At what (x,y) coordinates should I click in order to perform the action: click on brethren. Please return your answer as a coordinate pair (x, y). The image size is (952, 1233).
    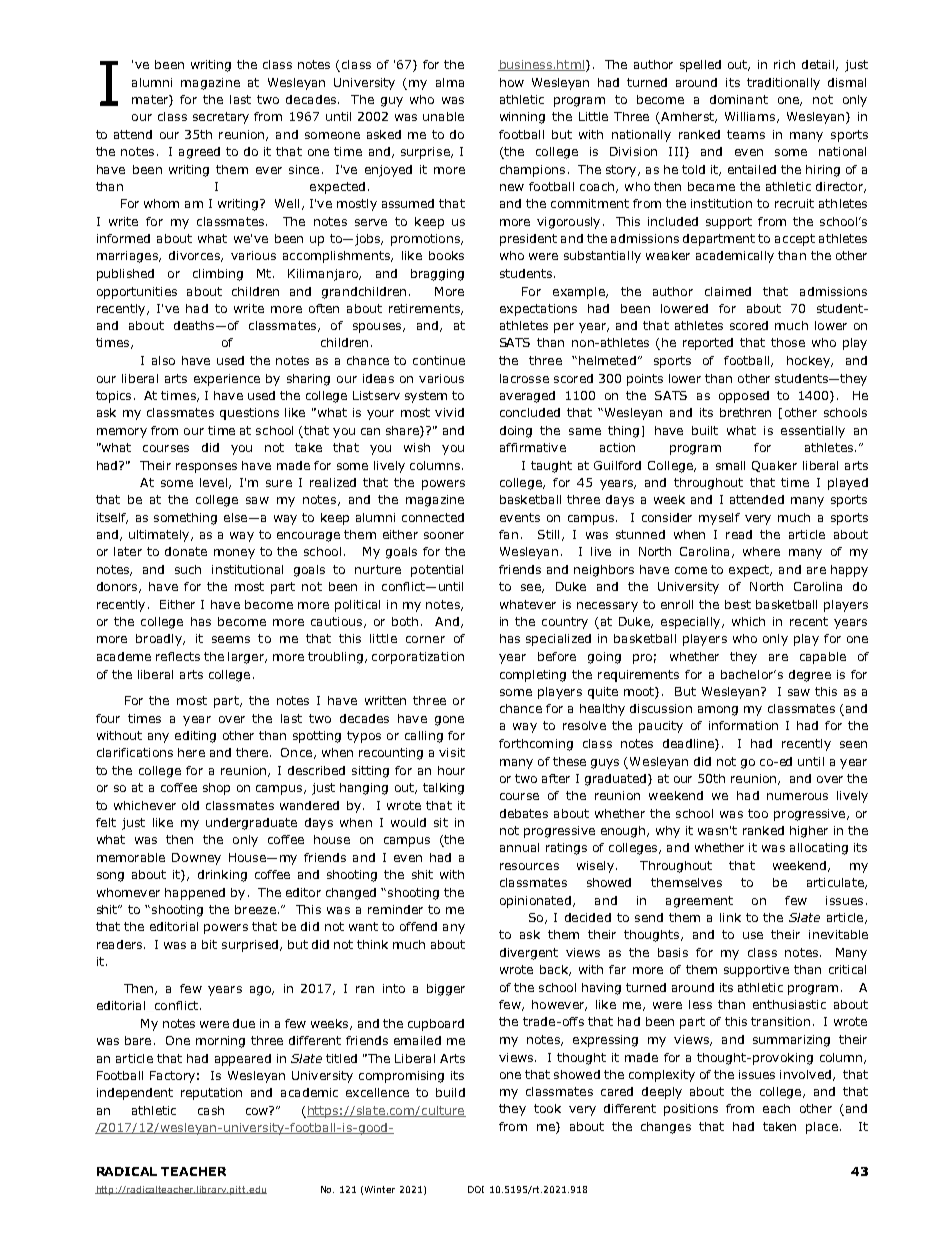
    Looking at the image, I should click on (745, 412).
